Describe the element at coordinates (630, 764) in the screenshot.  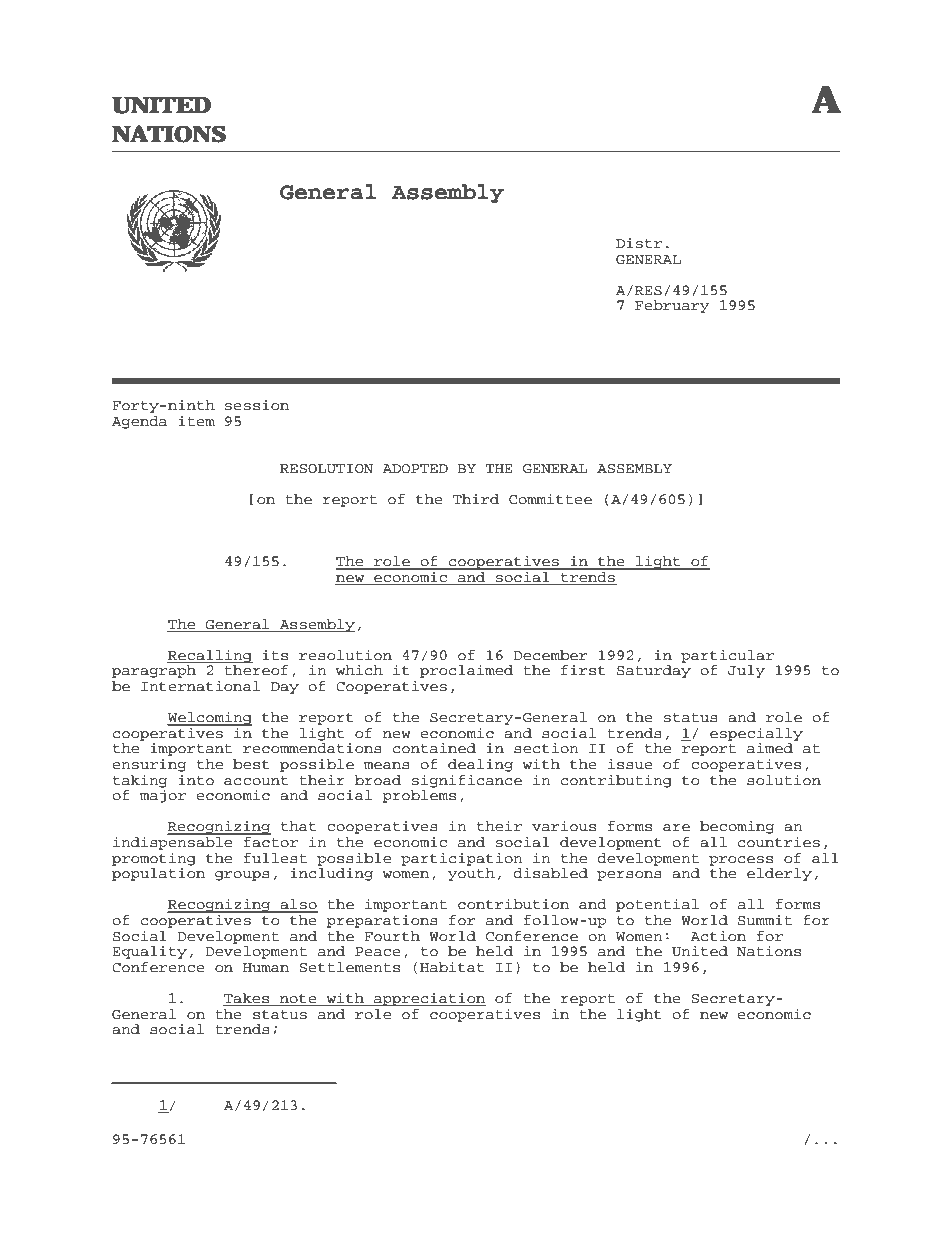
I see `issue` at that location.
